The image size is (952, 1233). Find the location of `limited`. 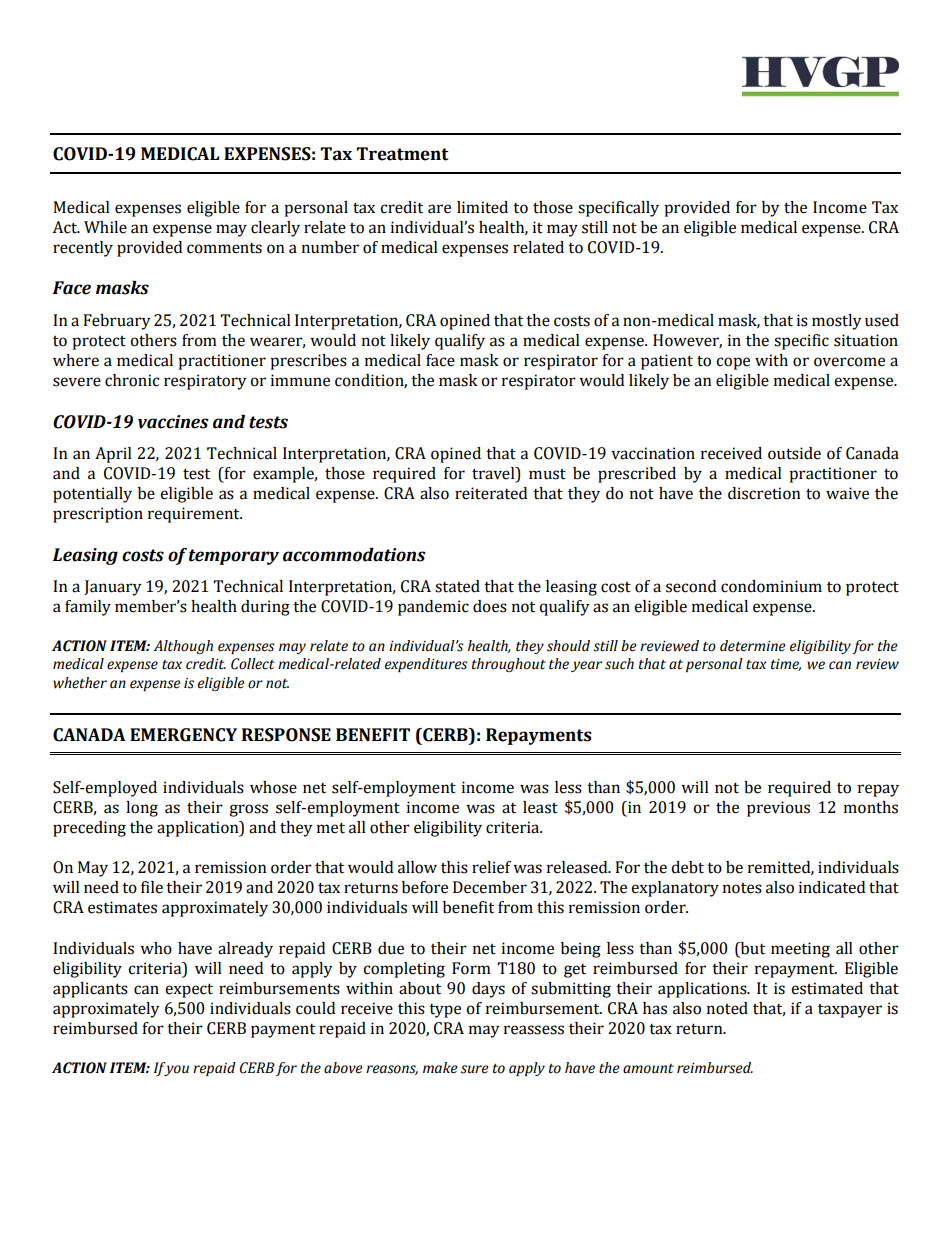

limited is located at coordinates (482, 207).
